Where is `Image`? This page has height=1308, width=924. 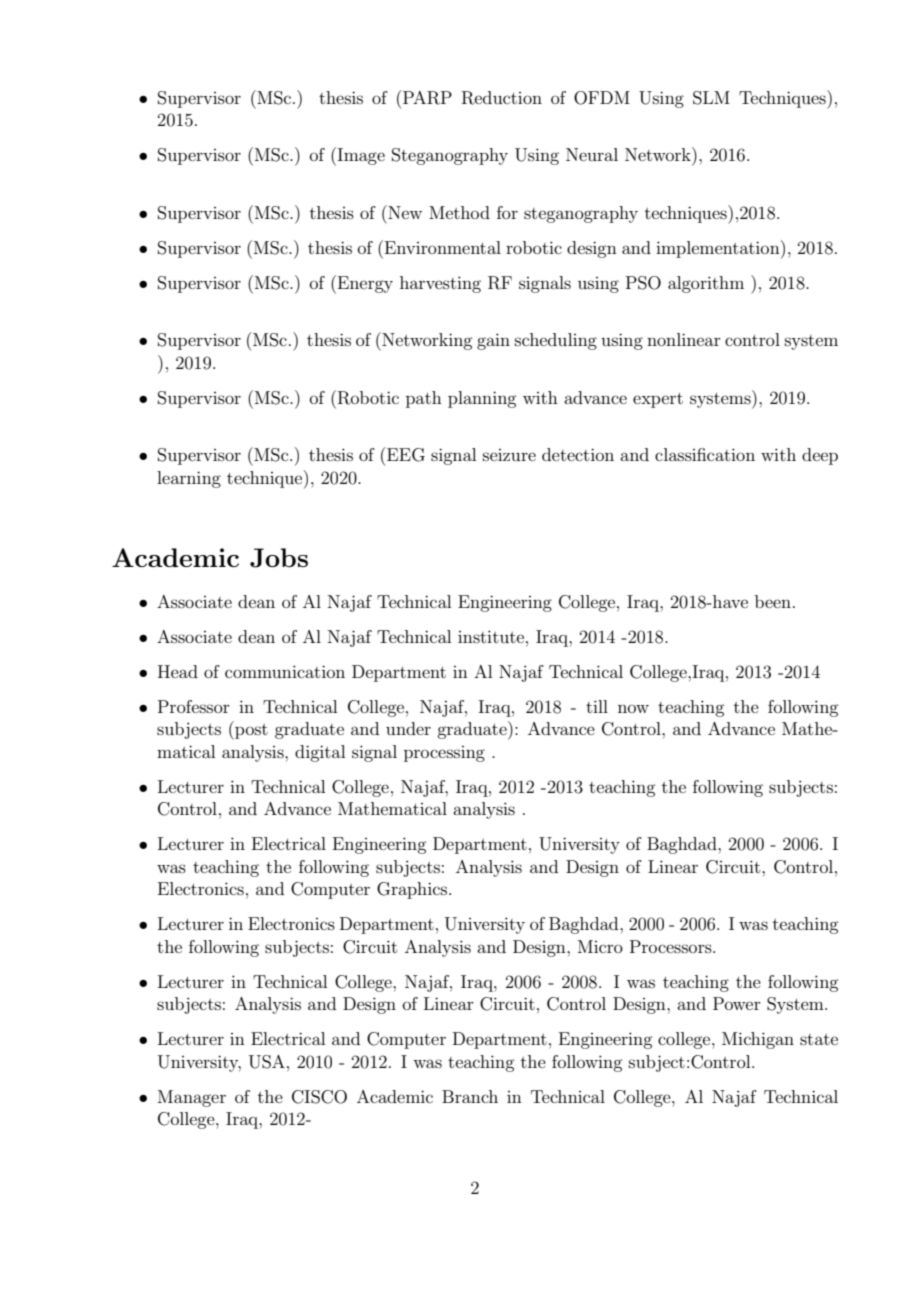
Image is located at coordinates (360, 156).
